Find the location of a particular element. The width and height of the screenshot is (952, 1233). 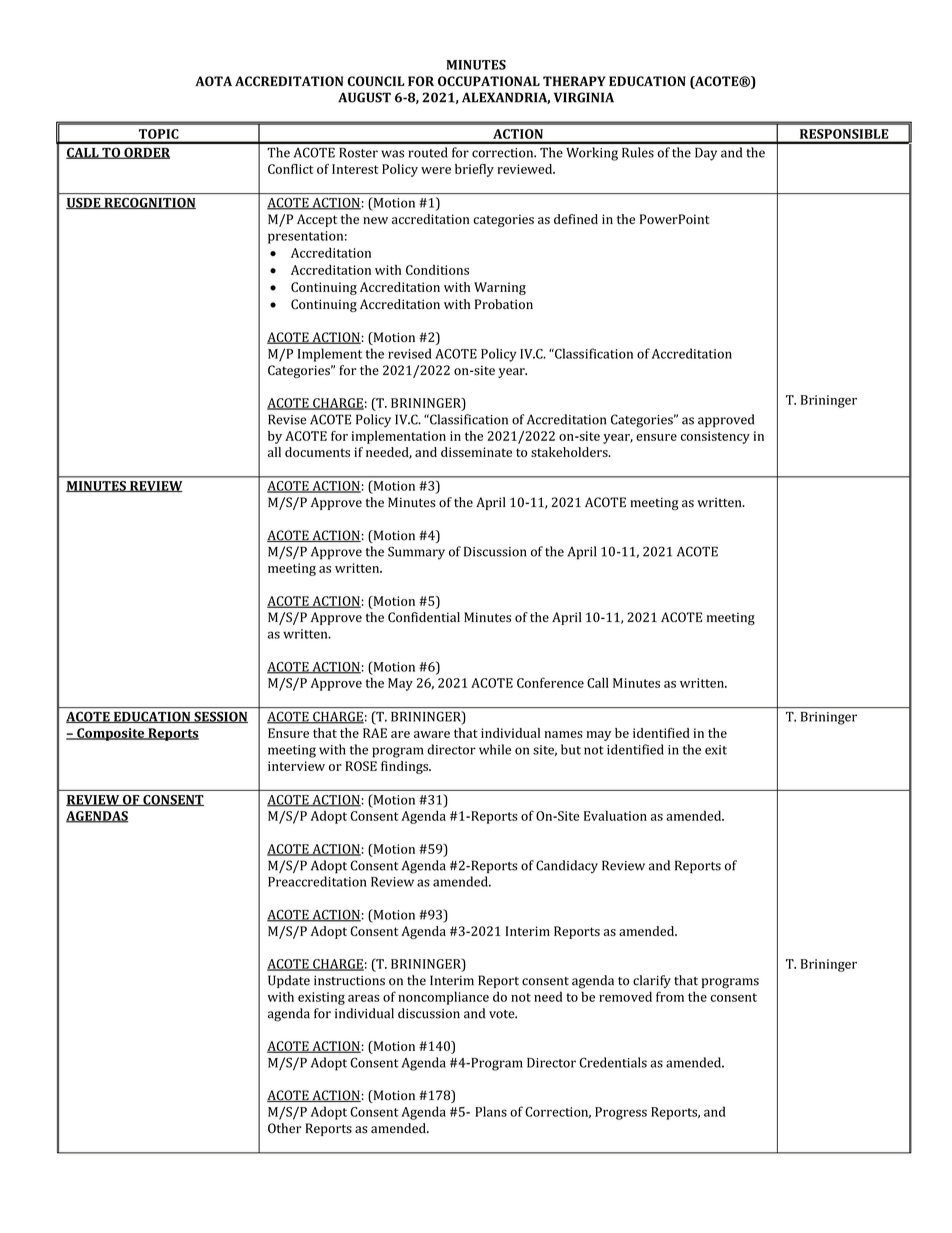

TOPIC is located at coordinates (158, 134).
